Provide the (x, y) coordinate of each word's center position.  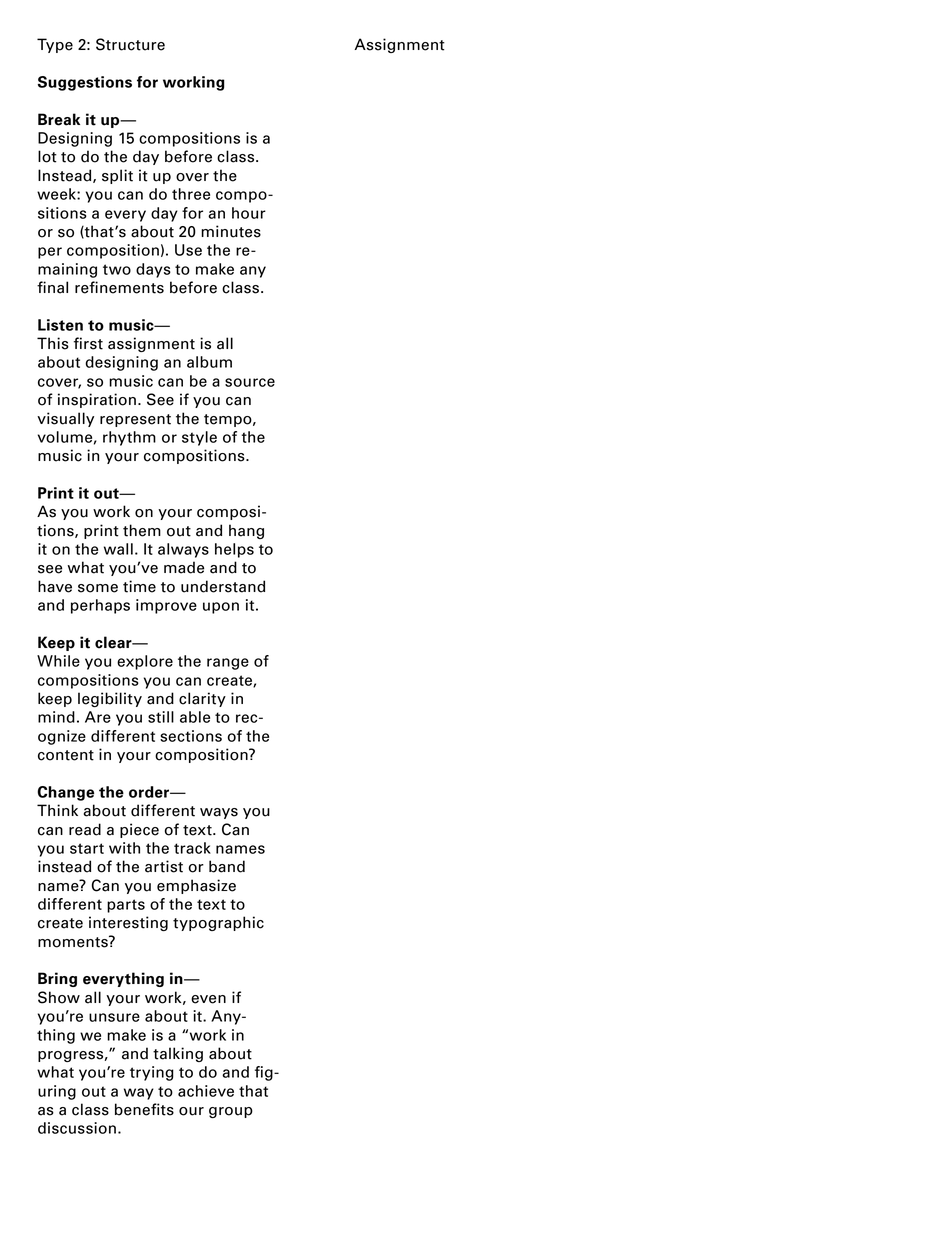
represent (135, 420)
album (209, 362)
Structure (130, 44)
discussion (77, 1128)
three (191, 194)
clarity (202, 699)
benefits (144, 1109)
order (150, 792)
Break (59, 119)
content (66, 755)
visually (65, 419)
